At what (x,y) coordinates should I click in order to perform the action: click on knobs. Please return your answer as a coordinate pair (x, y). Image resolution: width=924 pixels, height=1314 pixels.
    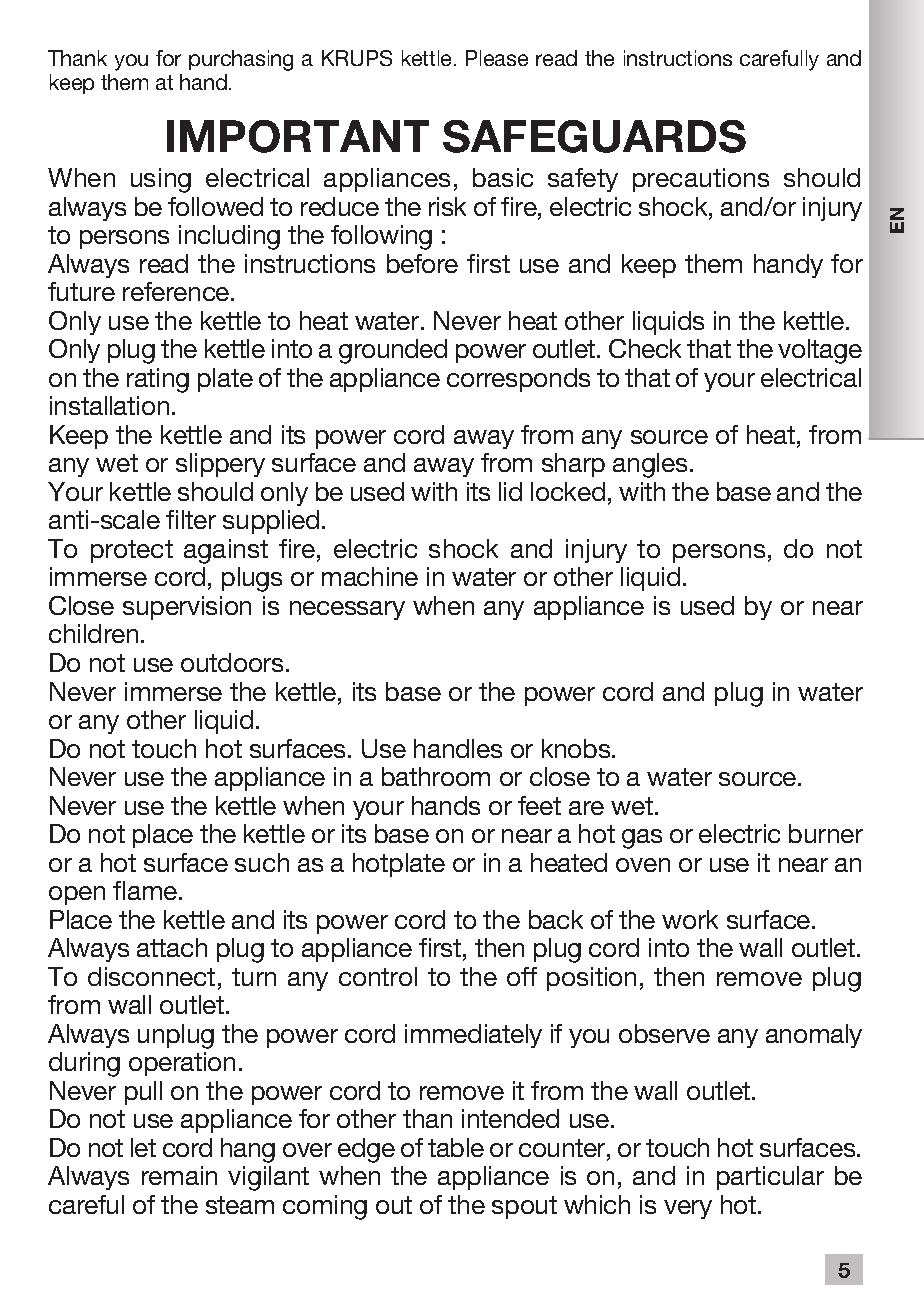
    Looking at the image, I should click on (577, 748).
